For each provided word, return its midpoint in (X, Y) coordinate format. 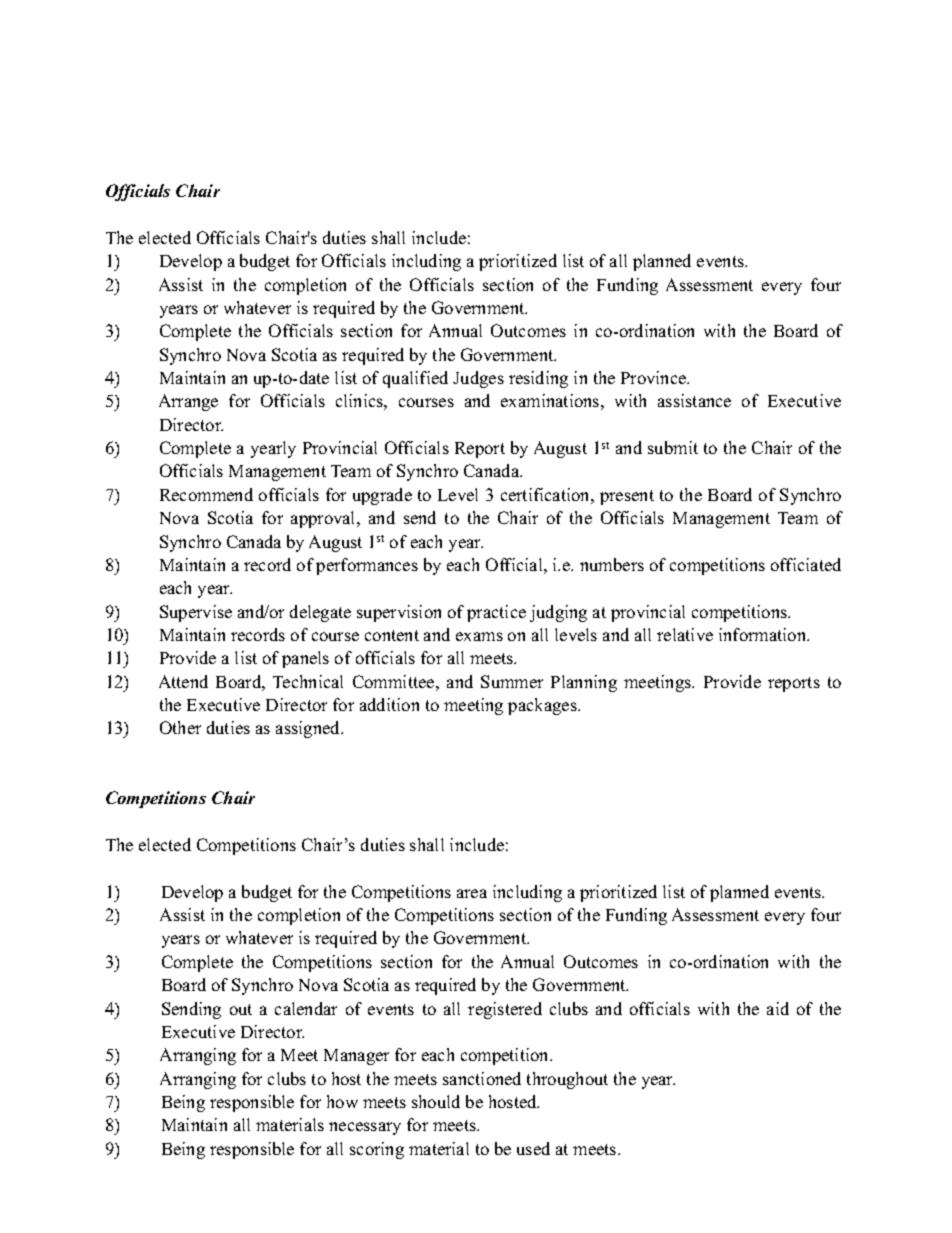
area (472, 893)
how (342, 1101)
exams (479, 636)
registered (505, 1010)
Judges (478, 379)
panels (305, 659)
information (764, 634)
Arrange (188, 402)
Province (655, 377)
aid (778, 1008)
